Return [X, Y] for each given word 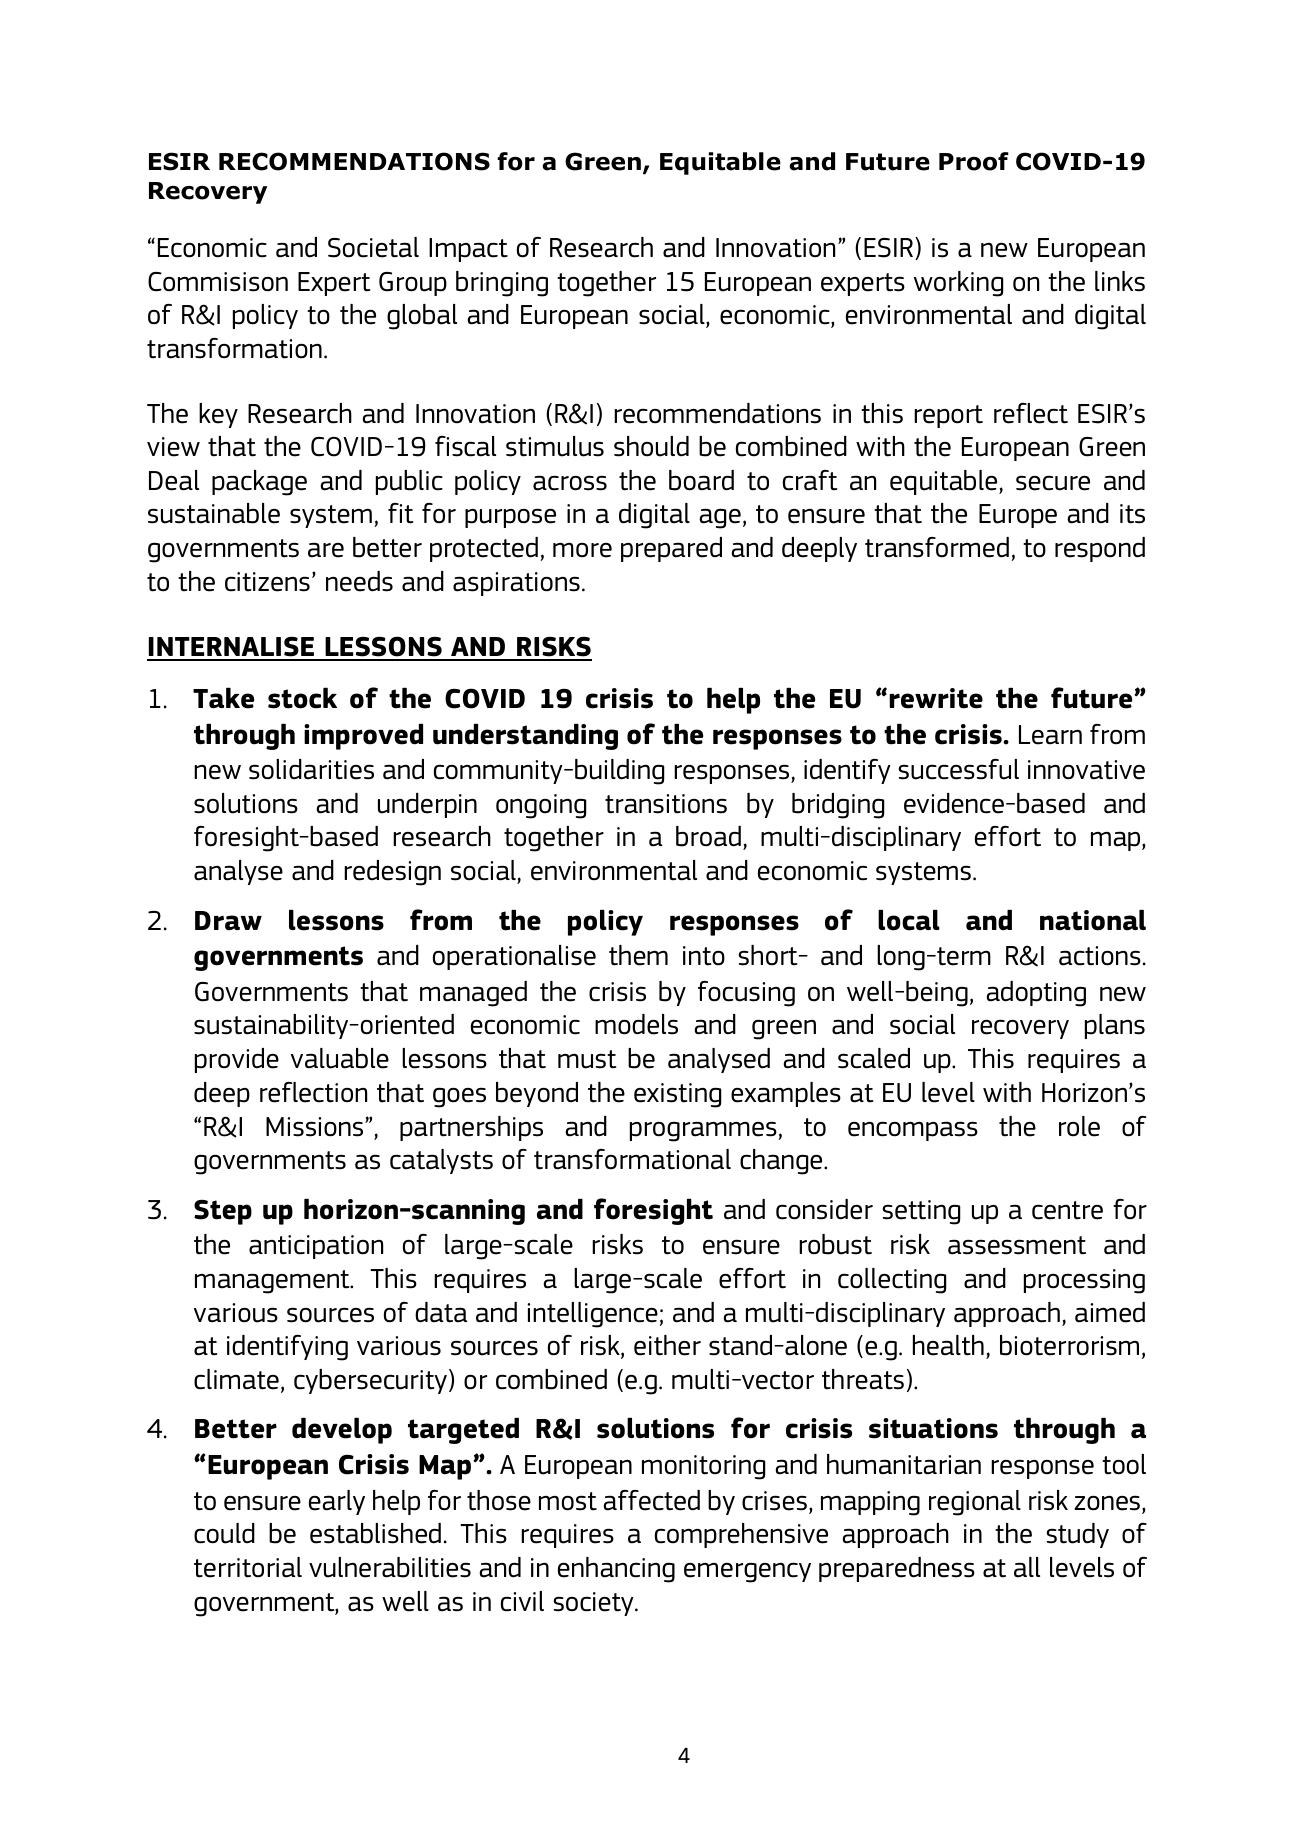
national [1093, 920]
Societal [373, 247]
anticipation [316, 1247]
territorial [248, 1567]
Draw [228, 921]
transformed [937, 547]
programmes [704, 1131]
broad [708, 836]
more [582, 550]
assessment [1017, 1245]
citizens [267, 582]
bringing [502, 284]
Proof [974, 161]
